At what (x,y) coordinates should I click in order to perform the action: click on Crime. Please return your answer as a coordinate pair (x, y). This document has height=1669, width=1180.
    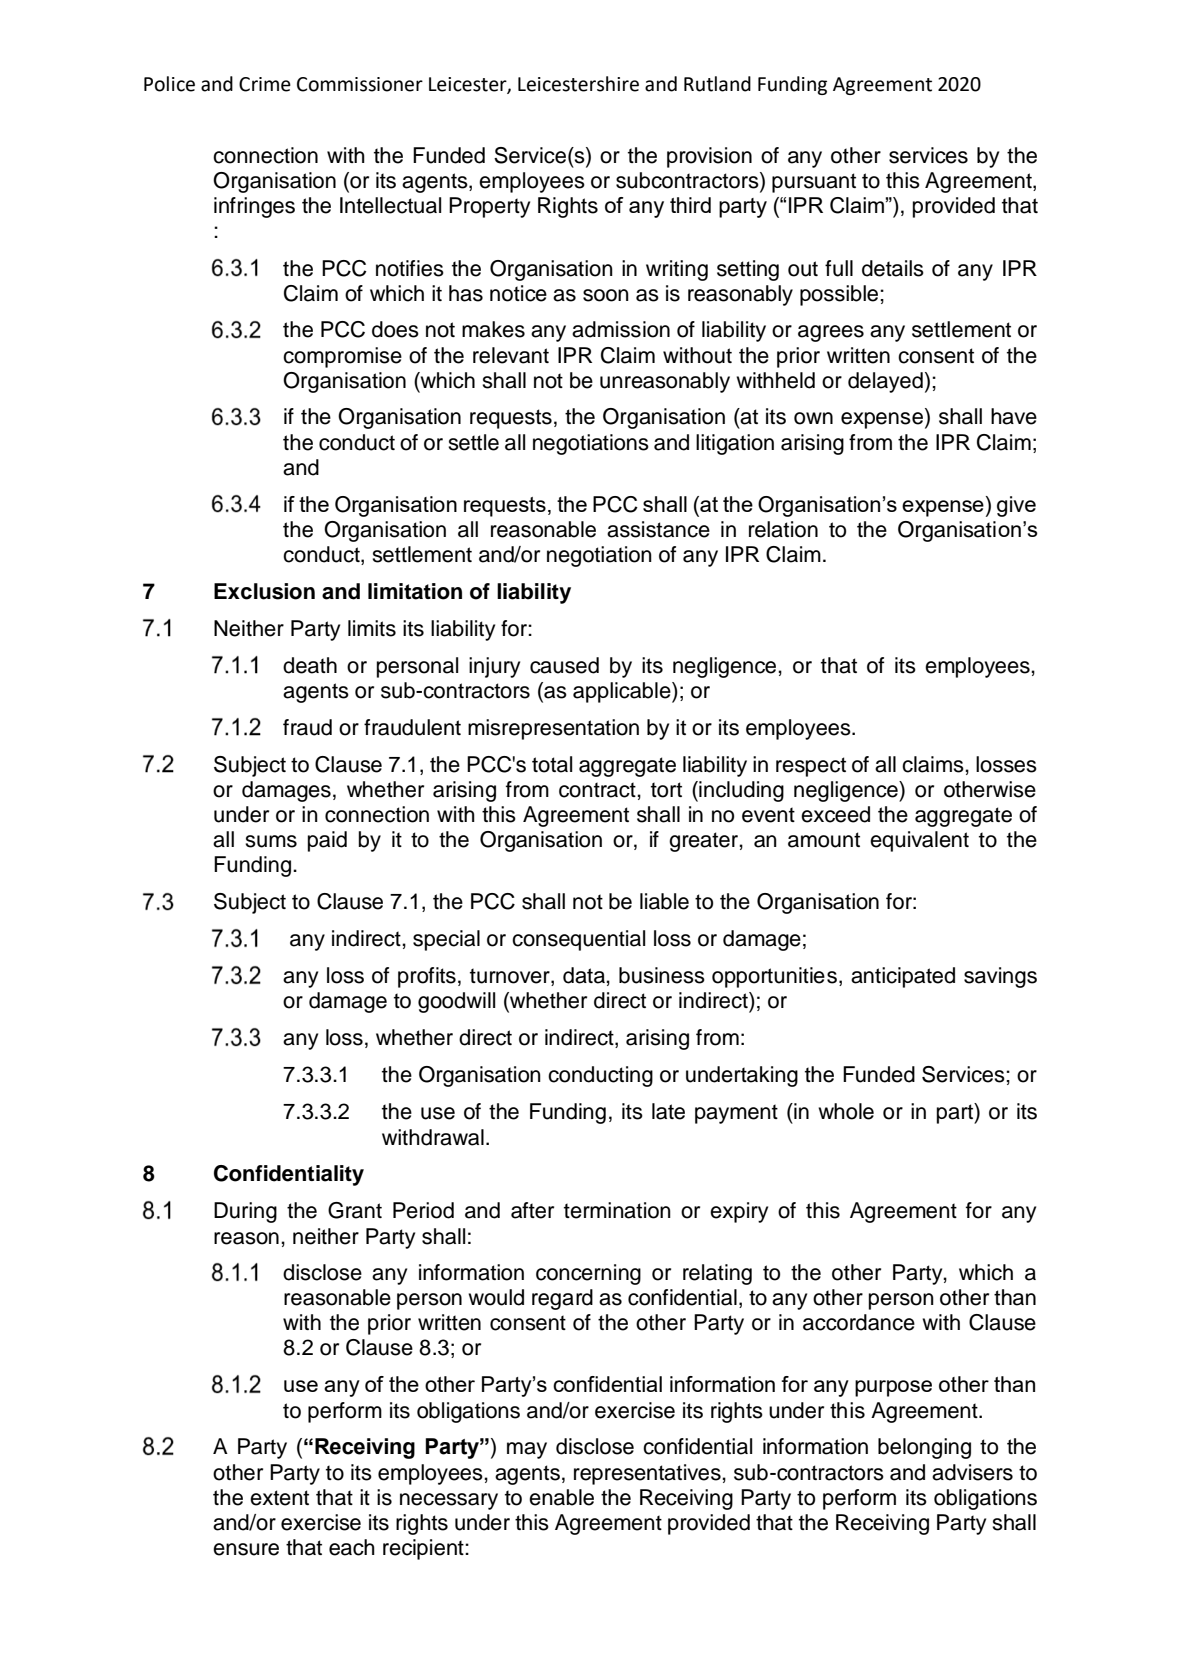
    Looking at the image, I should click on (265, 84).
